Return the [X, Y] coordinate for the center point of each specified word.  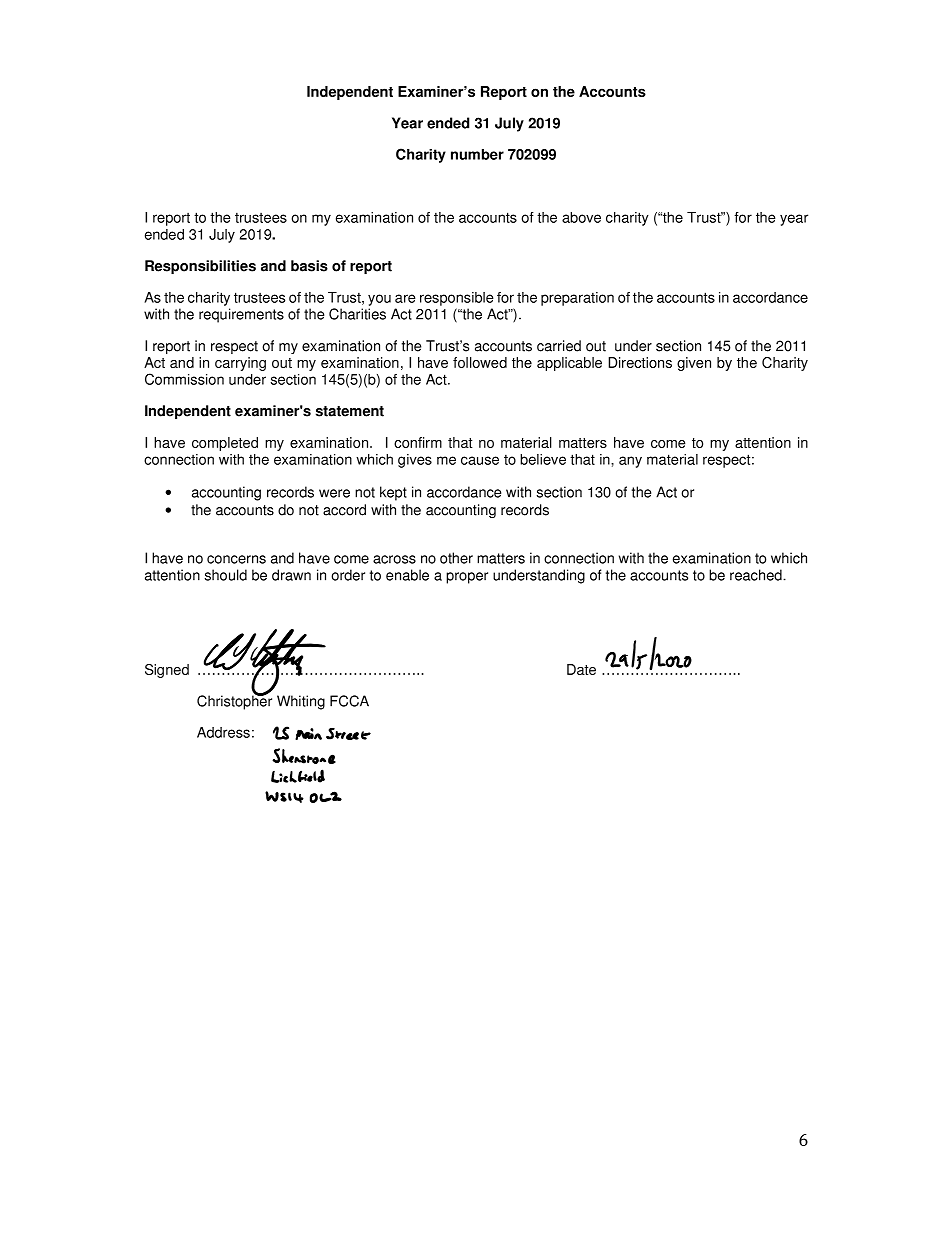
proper [467, 578]
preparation [577, 299]
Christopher [234, 701]
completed [225, 444]
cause [480, 460]
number [477, 154]
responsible [457, 299]
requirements [241, 315]
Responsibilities [200, 267]
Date [581, 669]
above [581, 217]
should [226, 575]
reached [757, 575]
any [630, 462]
